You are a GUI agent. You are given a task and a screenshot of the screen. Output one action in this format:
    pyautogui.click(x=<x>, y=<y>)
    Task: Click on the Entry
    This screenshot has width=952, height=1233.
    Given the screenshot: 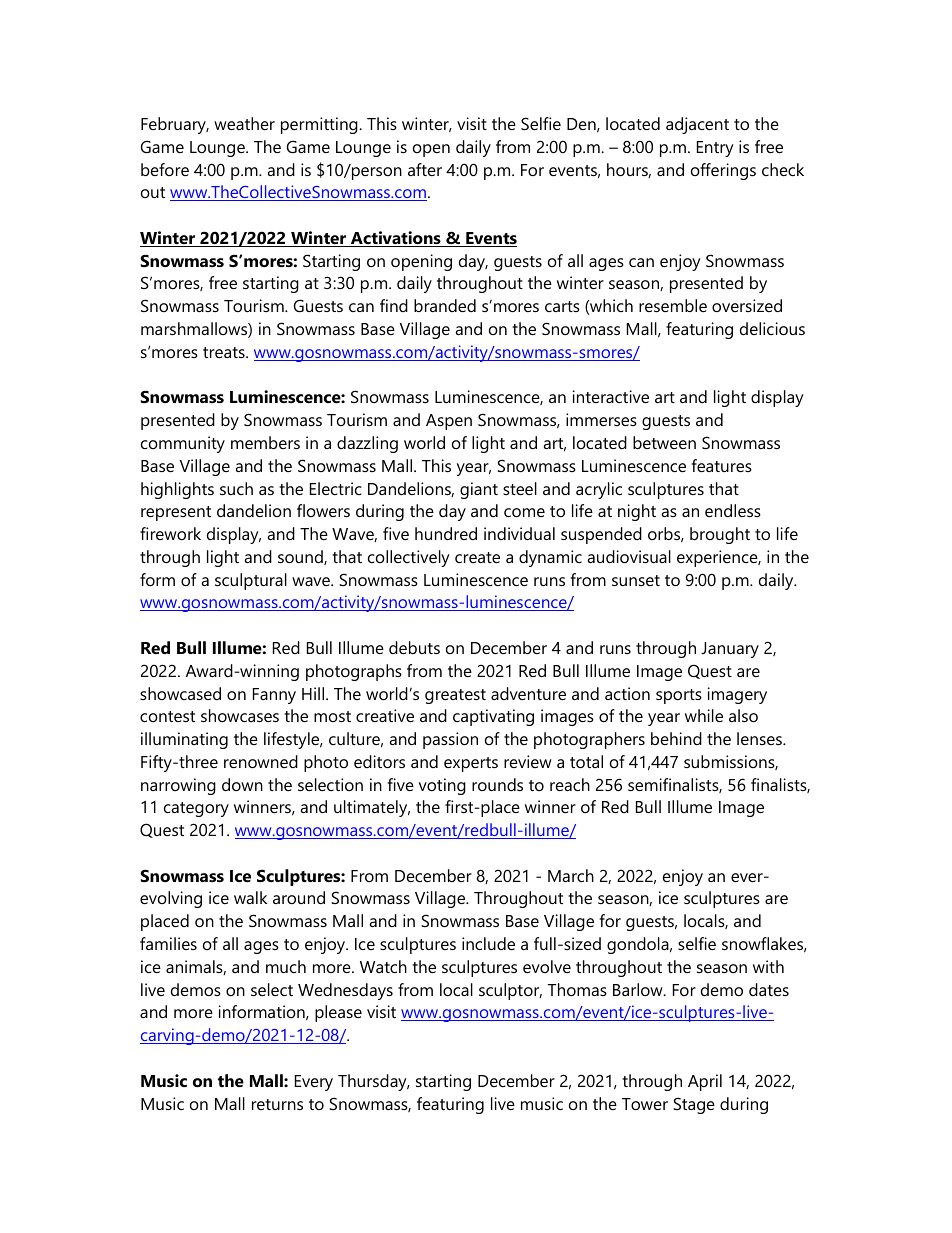 What is the action you would take?
    pyautogui.click(x=715, y=149)
